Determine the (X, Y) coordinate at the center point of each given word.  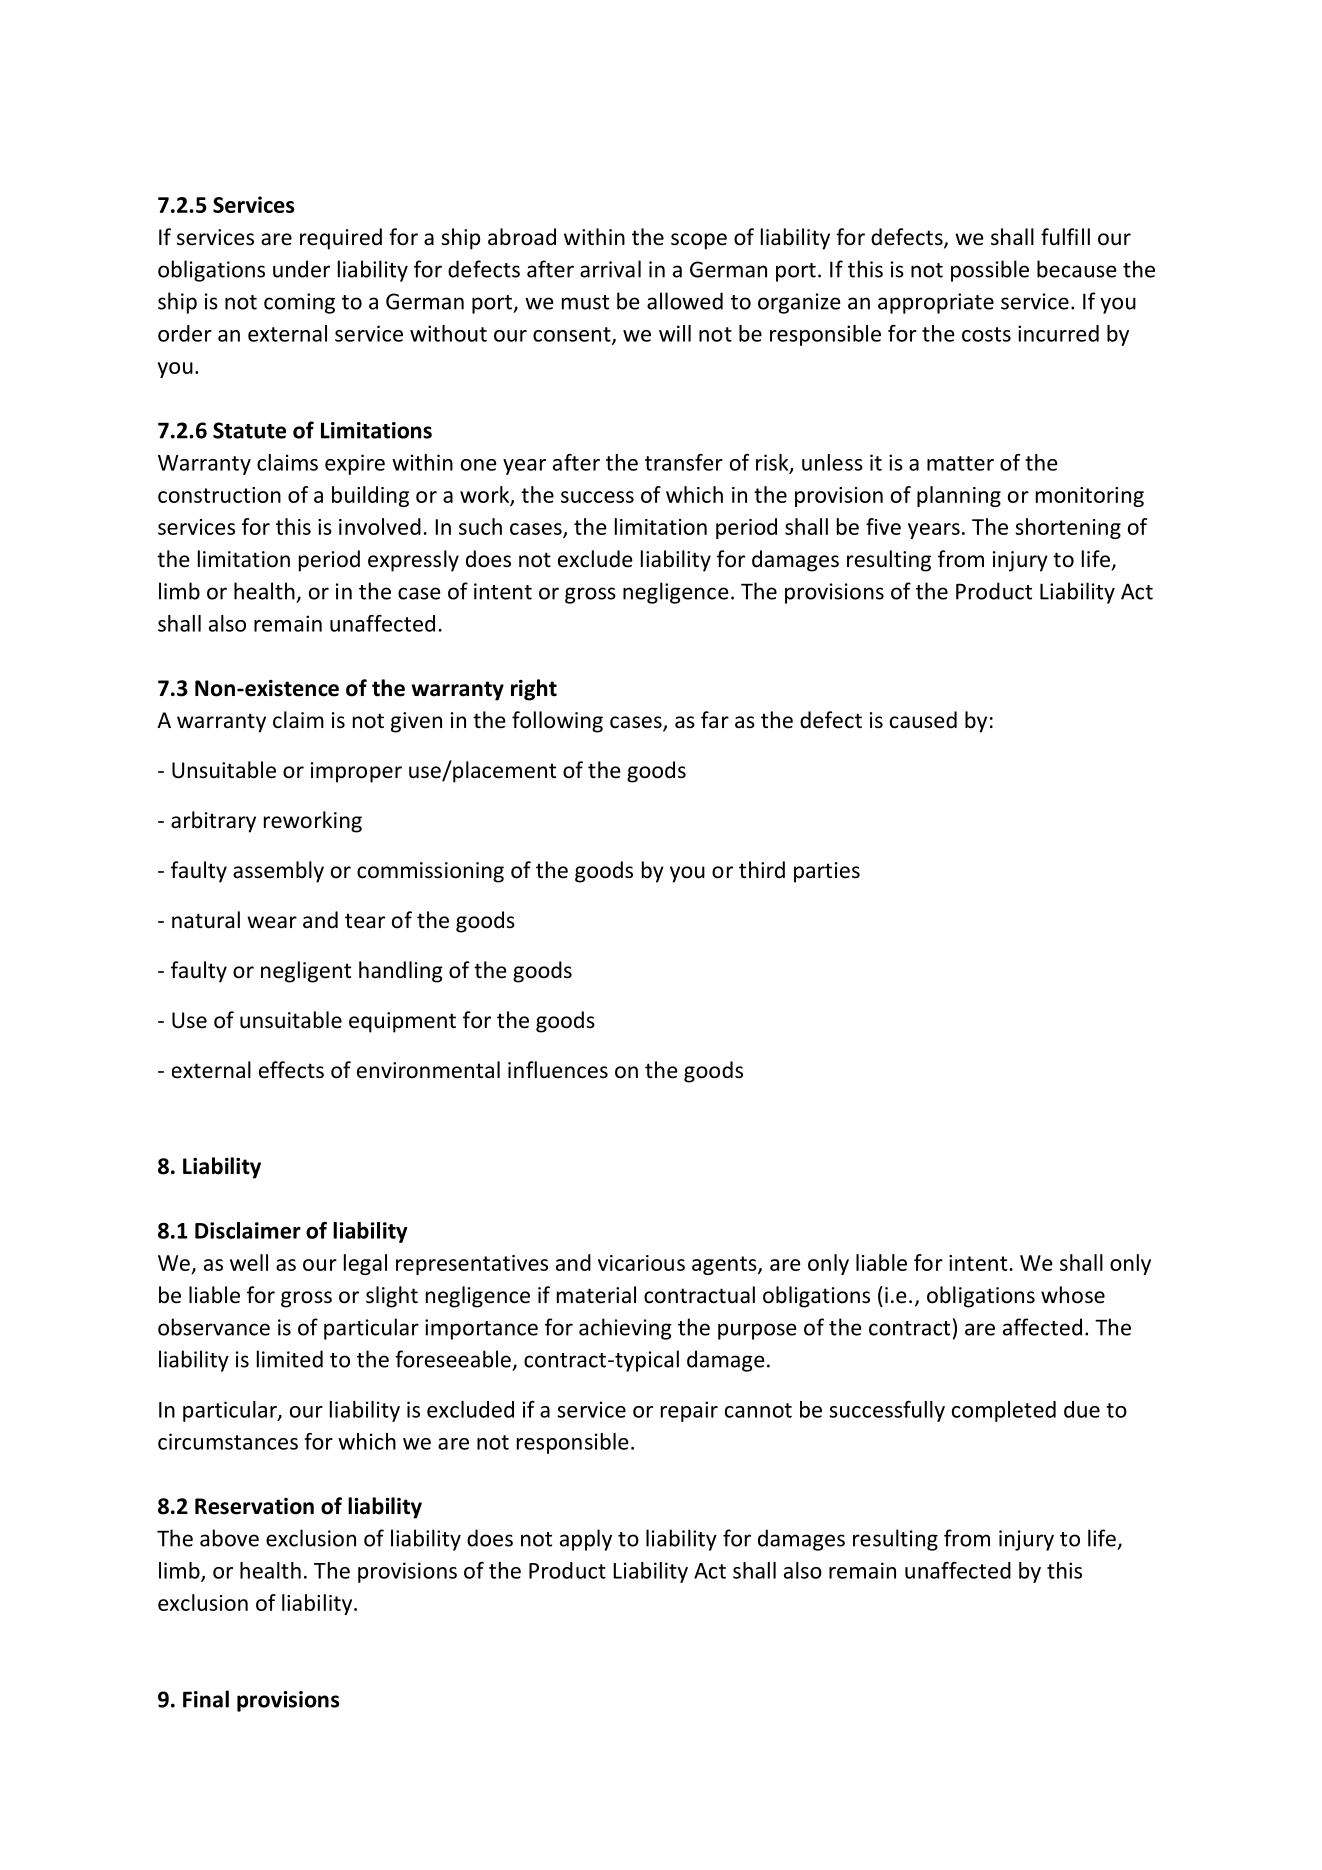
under (301, 269)
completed (1004, 1411)
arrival (610, 269)
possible (990, 271)
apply (586, 1540)
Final (206, 1699)
